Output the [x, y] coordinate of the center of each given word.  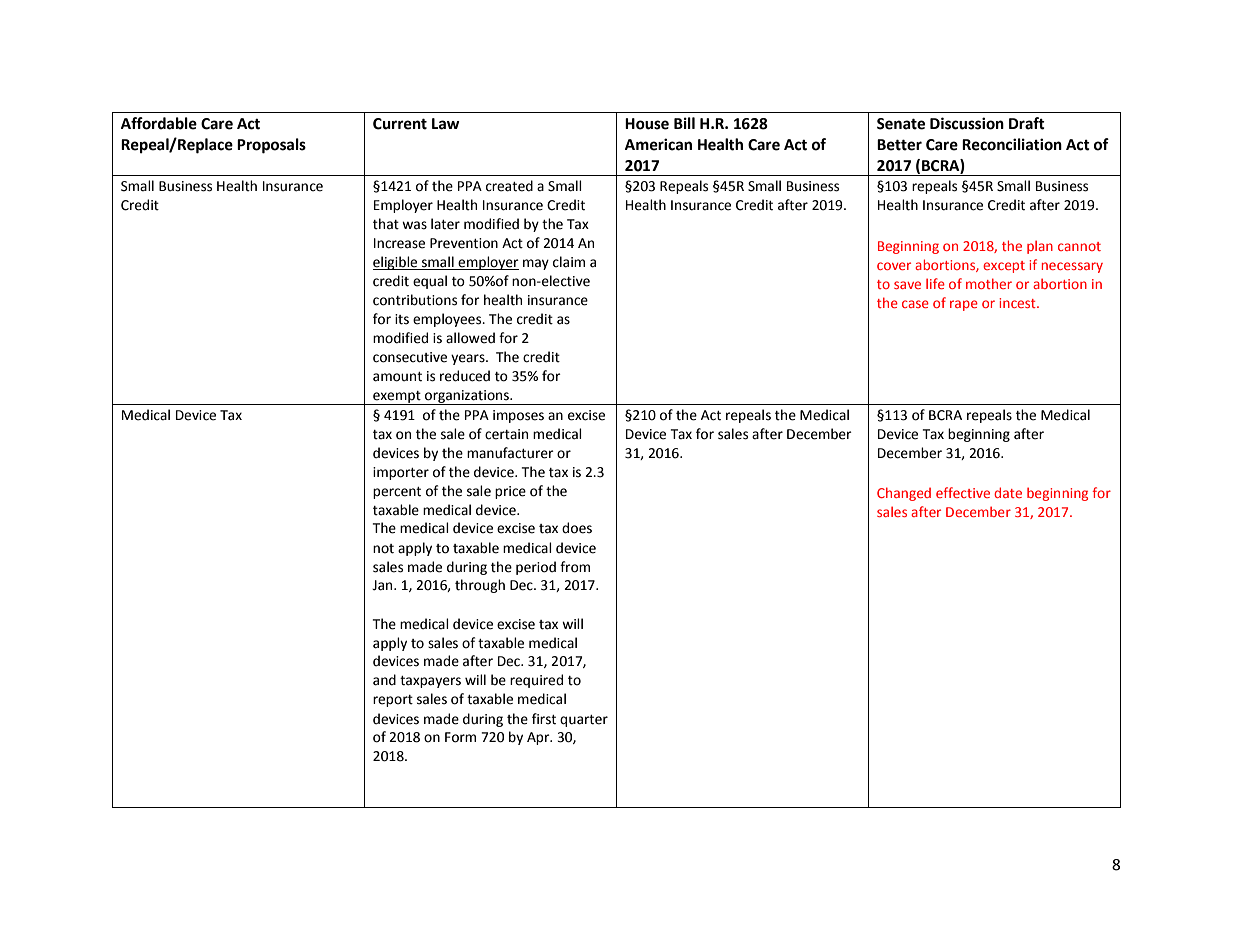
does [577, 528]
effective [963, 492]
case [915, 304]
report [393, 701]
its [402, 319]
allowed [470, 338]
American [658, 144]
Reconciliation [1012, 144]
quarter [584, 721]
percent [397, 493]
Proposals [271, 146]
